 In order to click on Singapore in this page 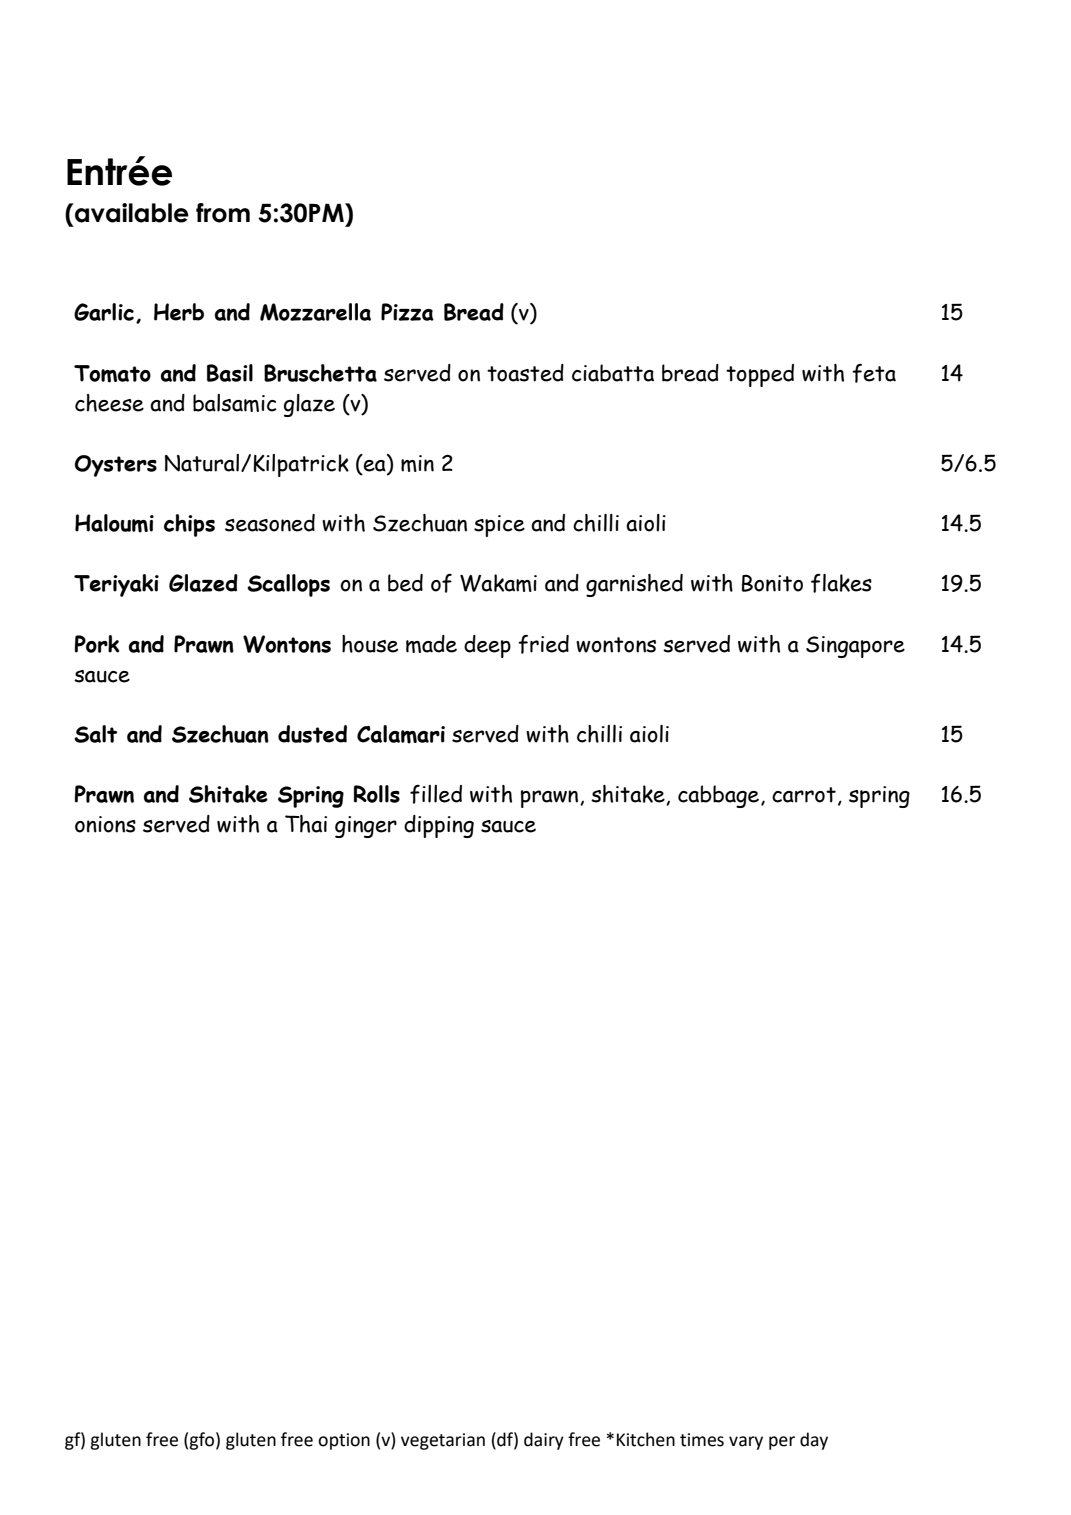, I will do `click(855, 647)`.
